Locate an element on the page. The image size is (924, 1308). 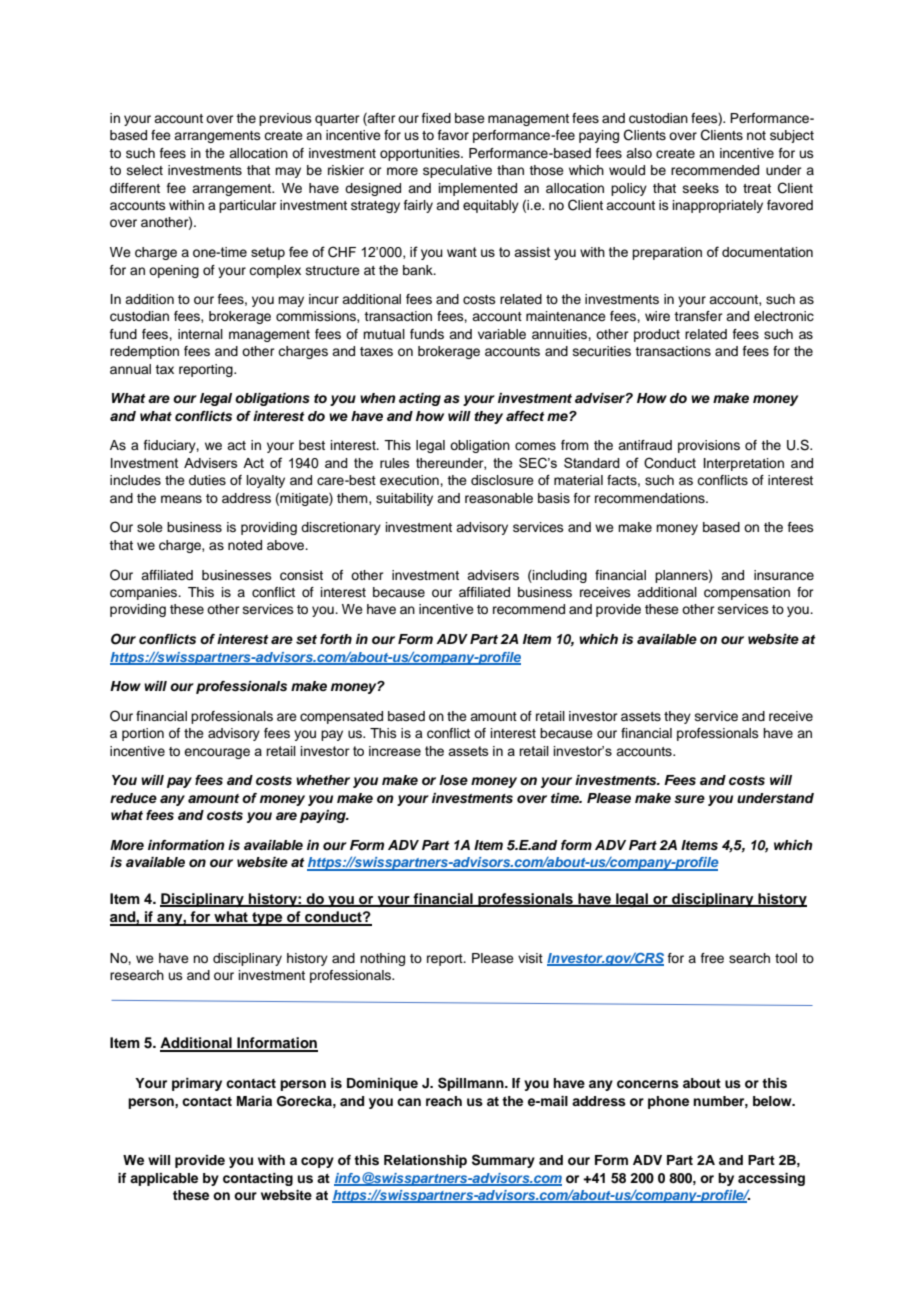
speculative is located at coordinates (457, 171).
